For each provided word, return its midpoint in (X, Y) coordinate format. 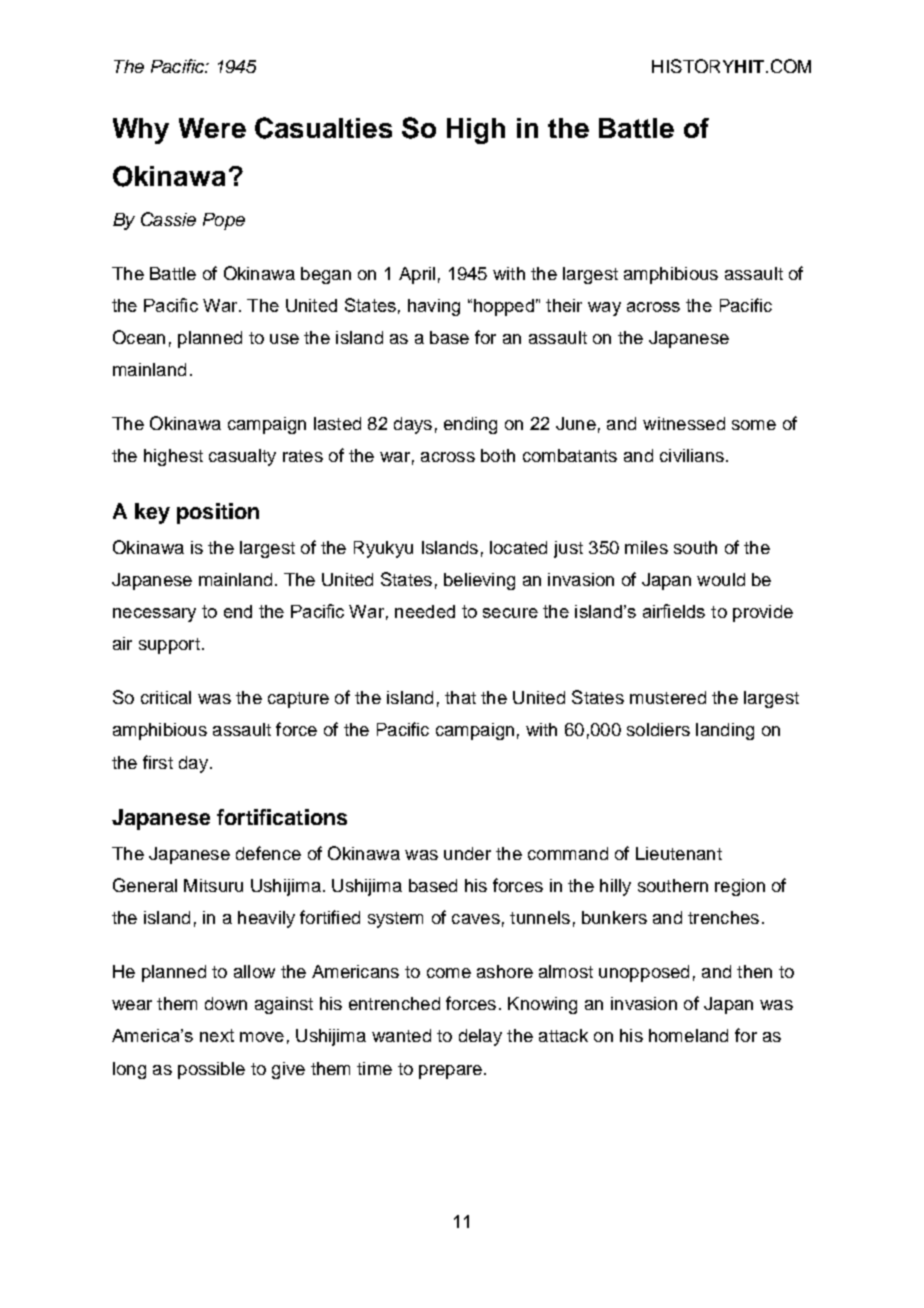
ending (470, 425)
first (158, 762)
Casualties (323, 128)
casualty (242, 457)
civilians (692, 455)
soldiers (658, 729)
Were (212, 128)
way (604, 309)
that (460, 697)
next (217, 1035)
